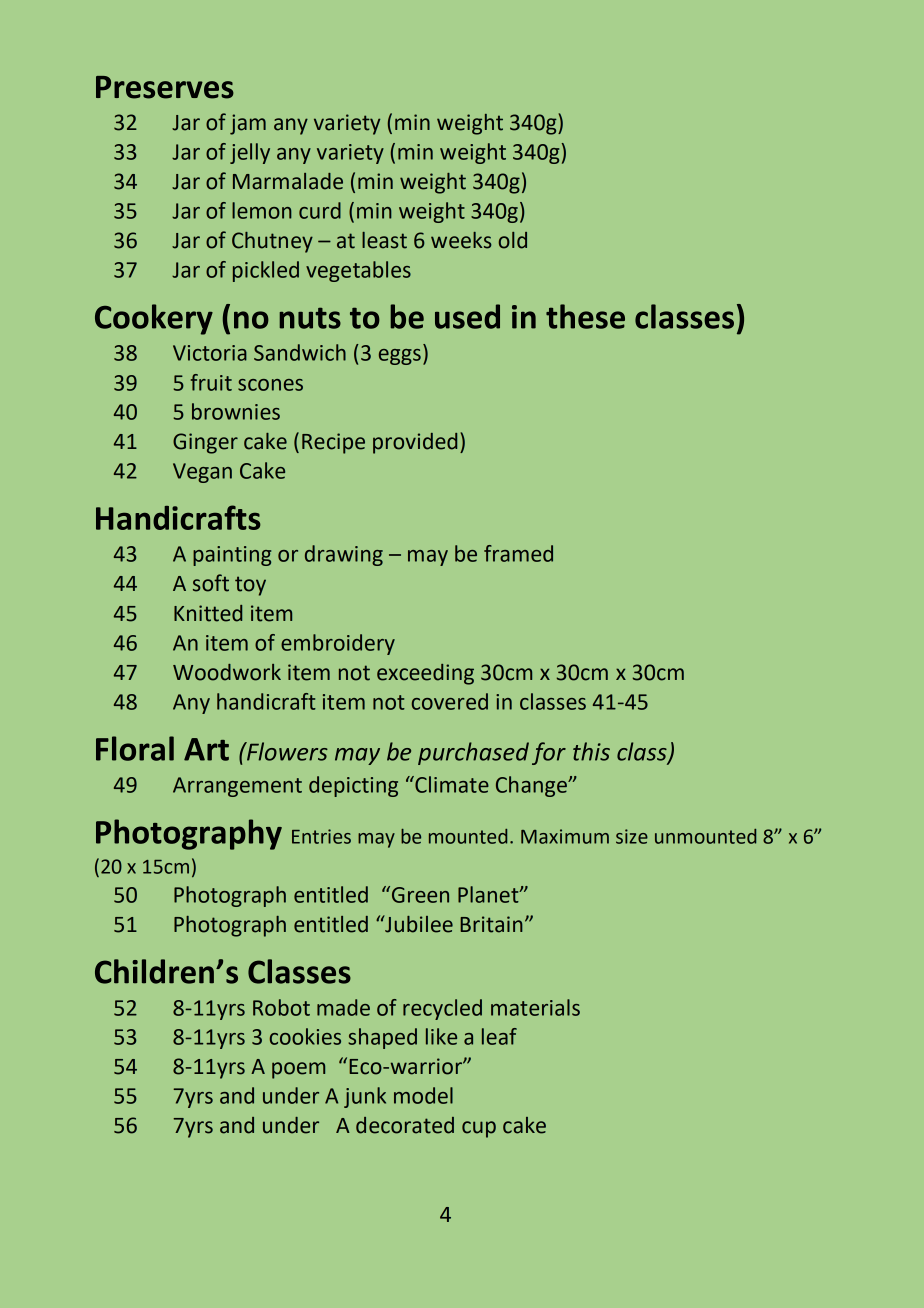 This screenshot has height=1308, width=924. I want to click on Art, so click(206, 749).
